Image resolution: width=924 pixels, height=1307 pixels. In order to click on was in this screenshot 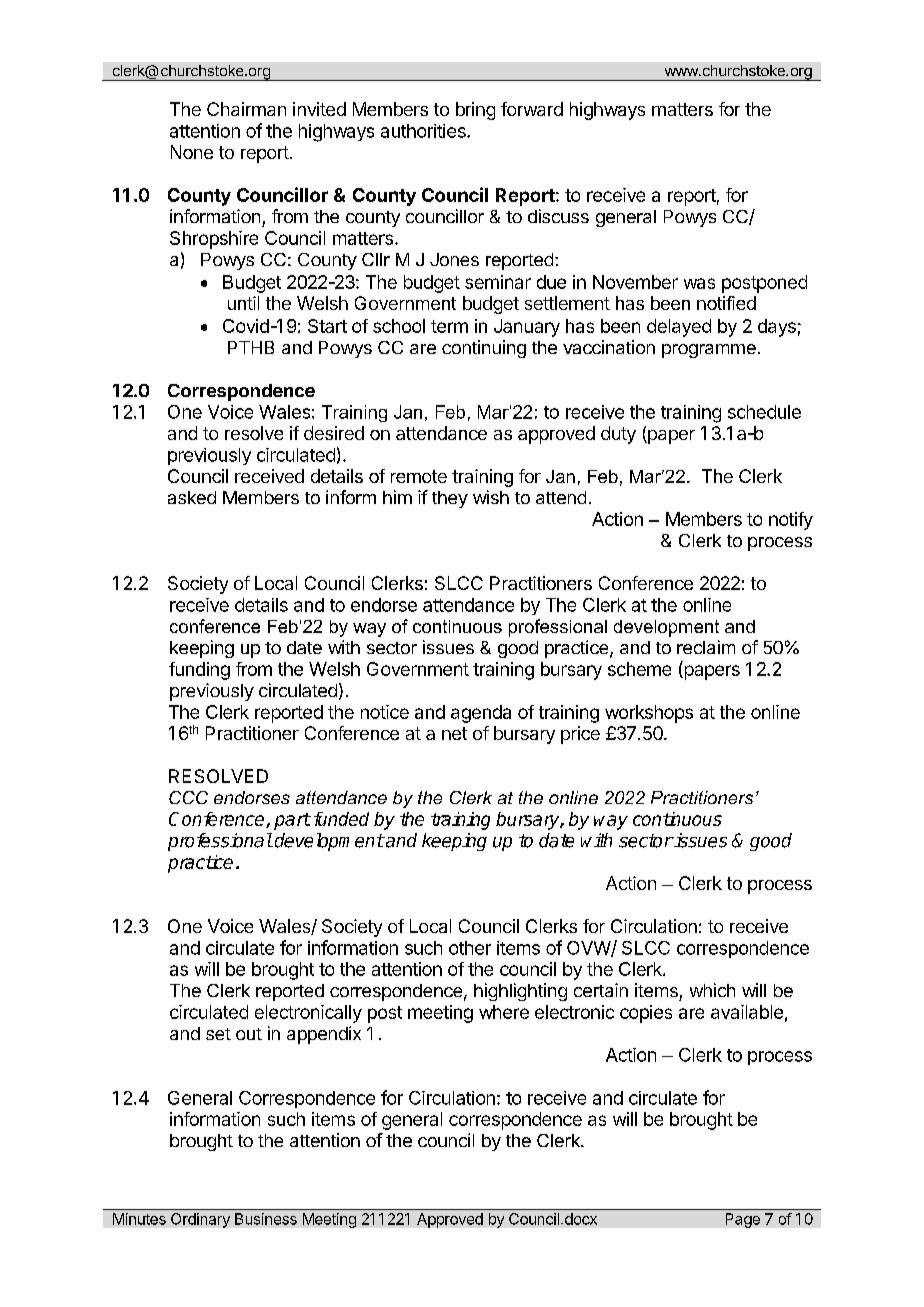, I will do `click(699, 283)`.
